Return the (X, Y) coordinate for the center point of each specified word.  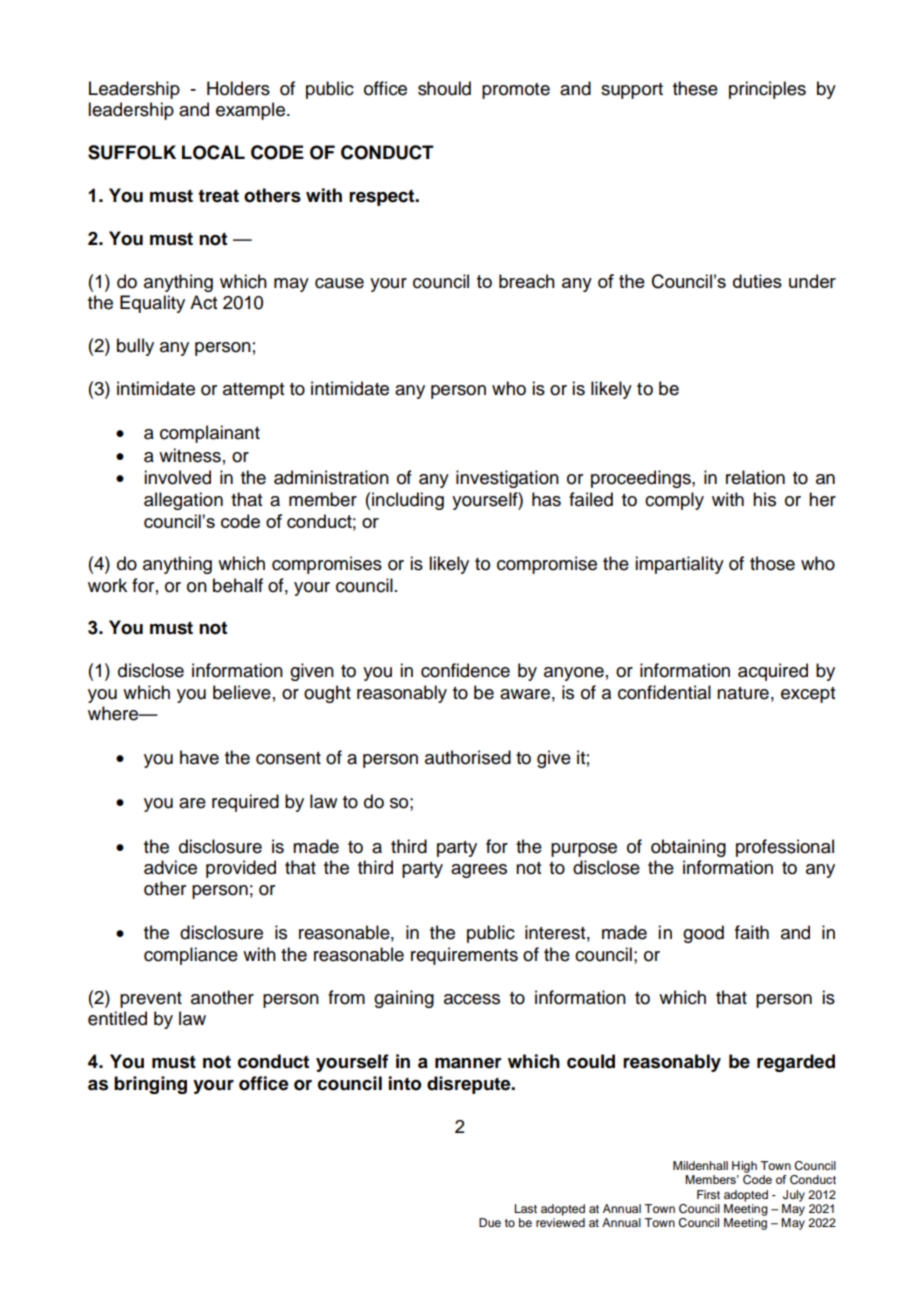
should (444, 88)
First (708, 1194)
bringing (150, 1085)
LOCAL (213, 152)
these (695, 88)
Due (490, 1222)
